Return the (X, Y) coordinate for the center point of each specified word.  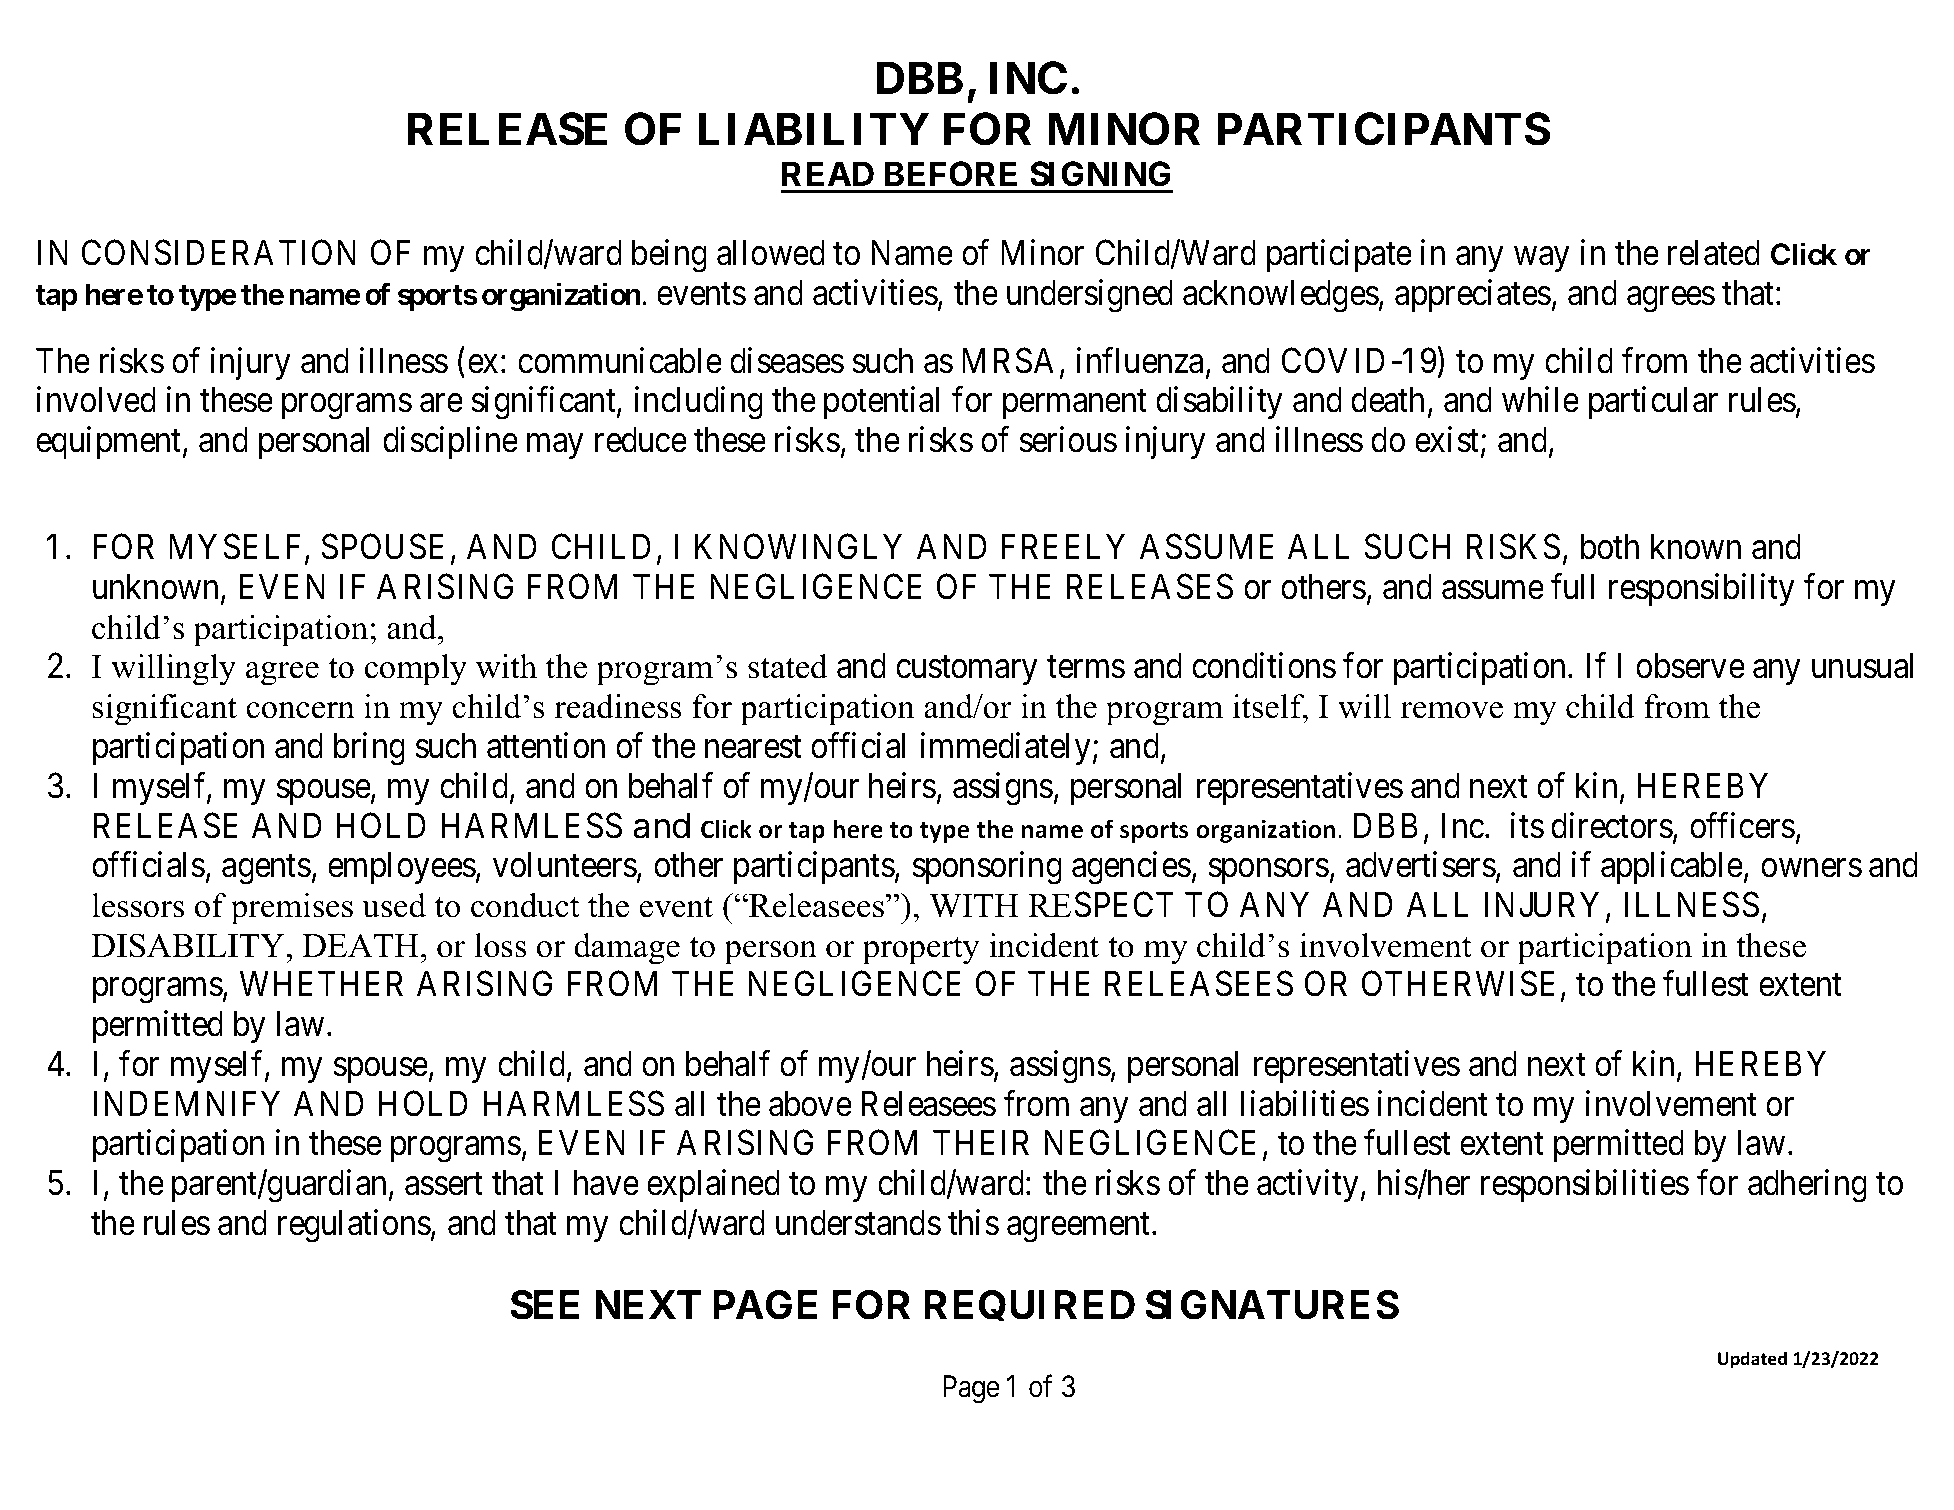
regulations (354, 1226)
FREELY (1063, 546)
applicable (1672, 868)
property (921, 951)
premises (292, 909)
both (1610, 547)
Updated (1752, 1360)
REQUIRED (1029, 1306)
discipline (450, 442)
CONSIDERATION (219, 253)
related (1714, 253)
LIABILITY (814, 129)
